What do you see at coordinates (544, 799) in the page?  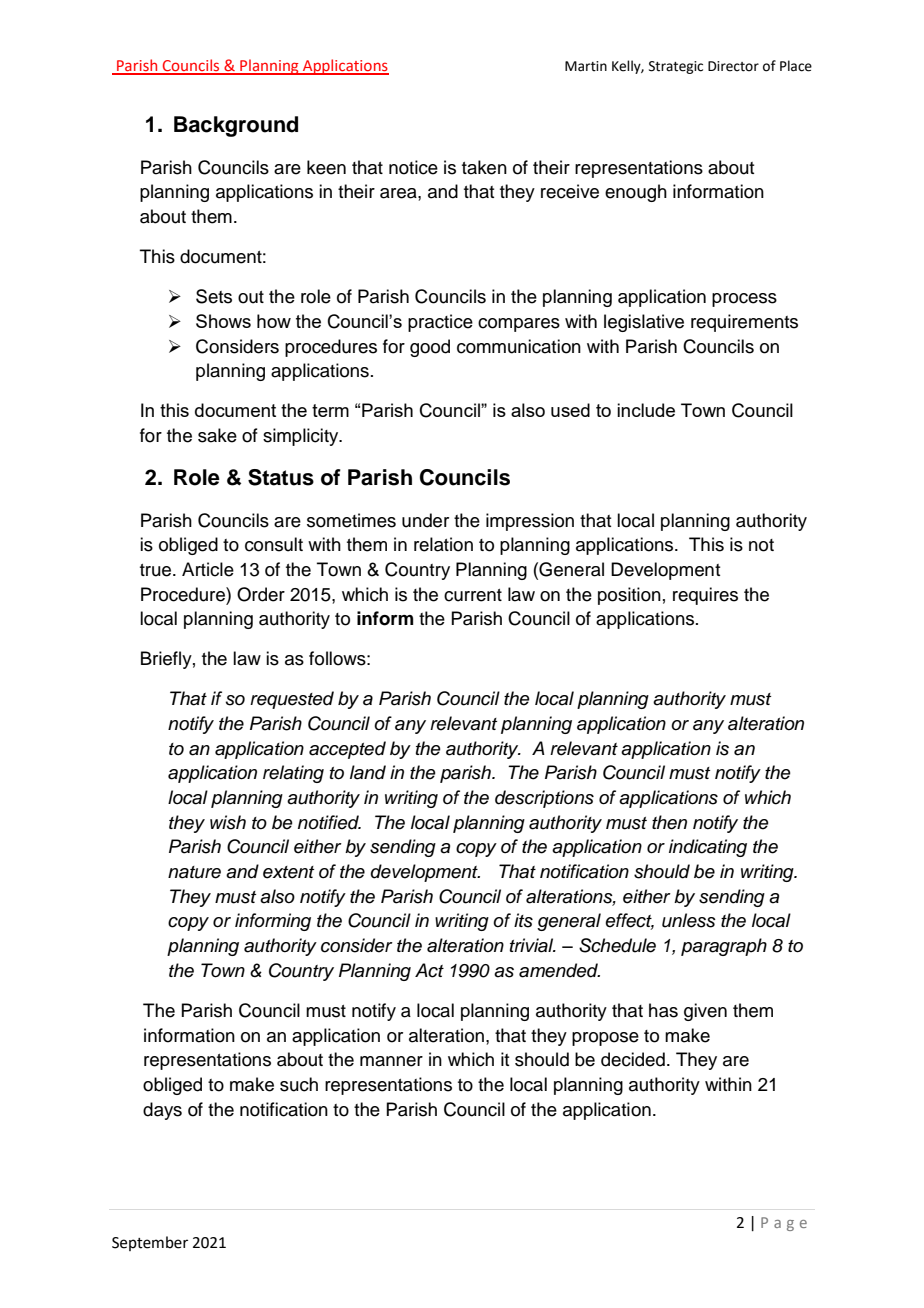 I see `descriptions` at bounding box center [544, 799].
